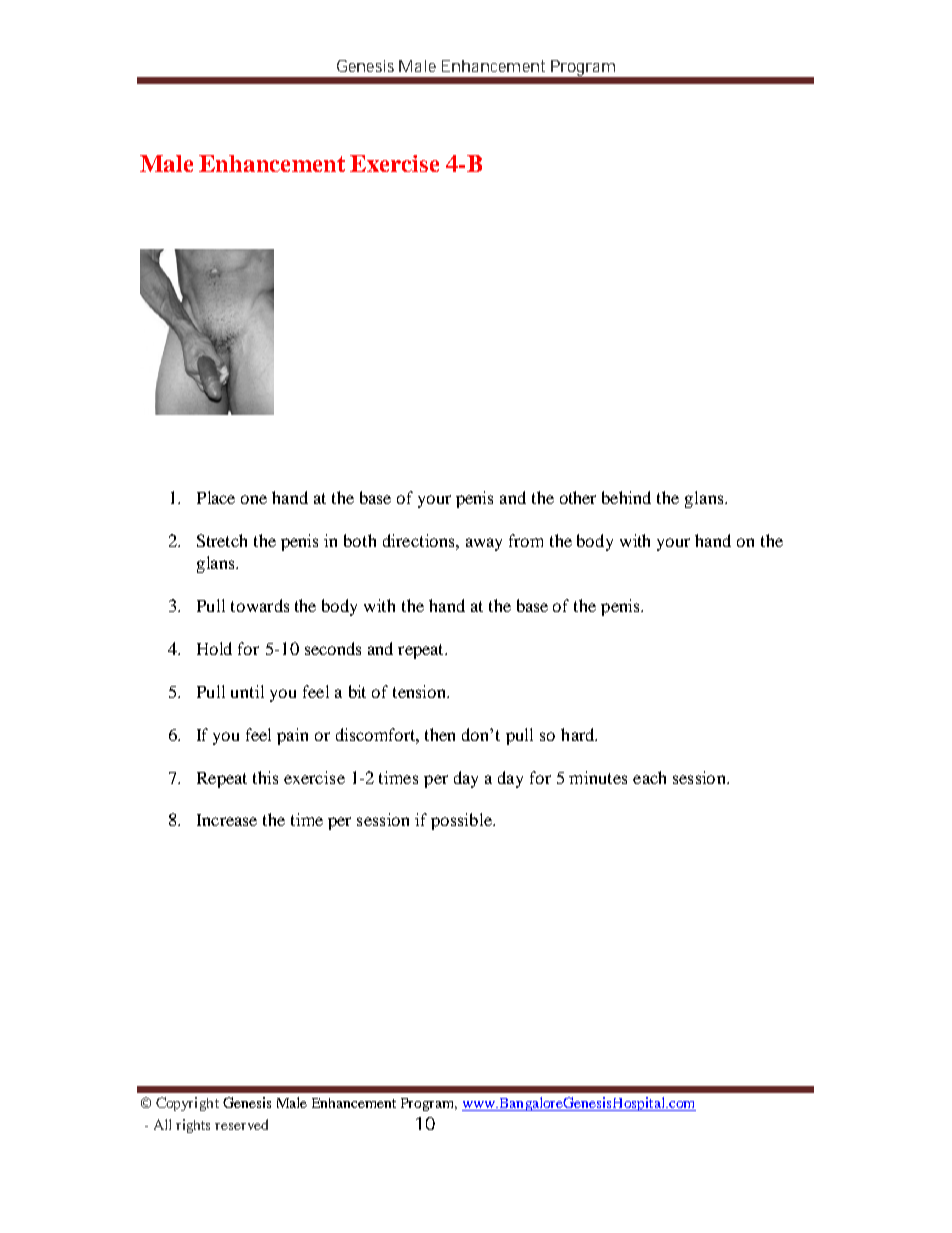 The width and height of the page is (952, 1233). I want to click on Copyright, so click(187, 1104).
